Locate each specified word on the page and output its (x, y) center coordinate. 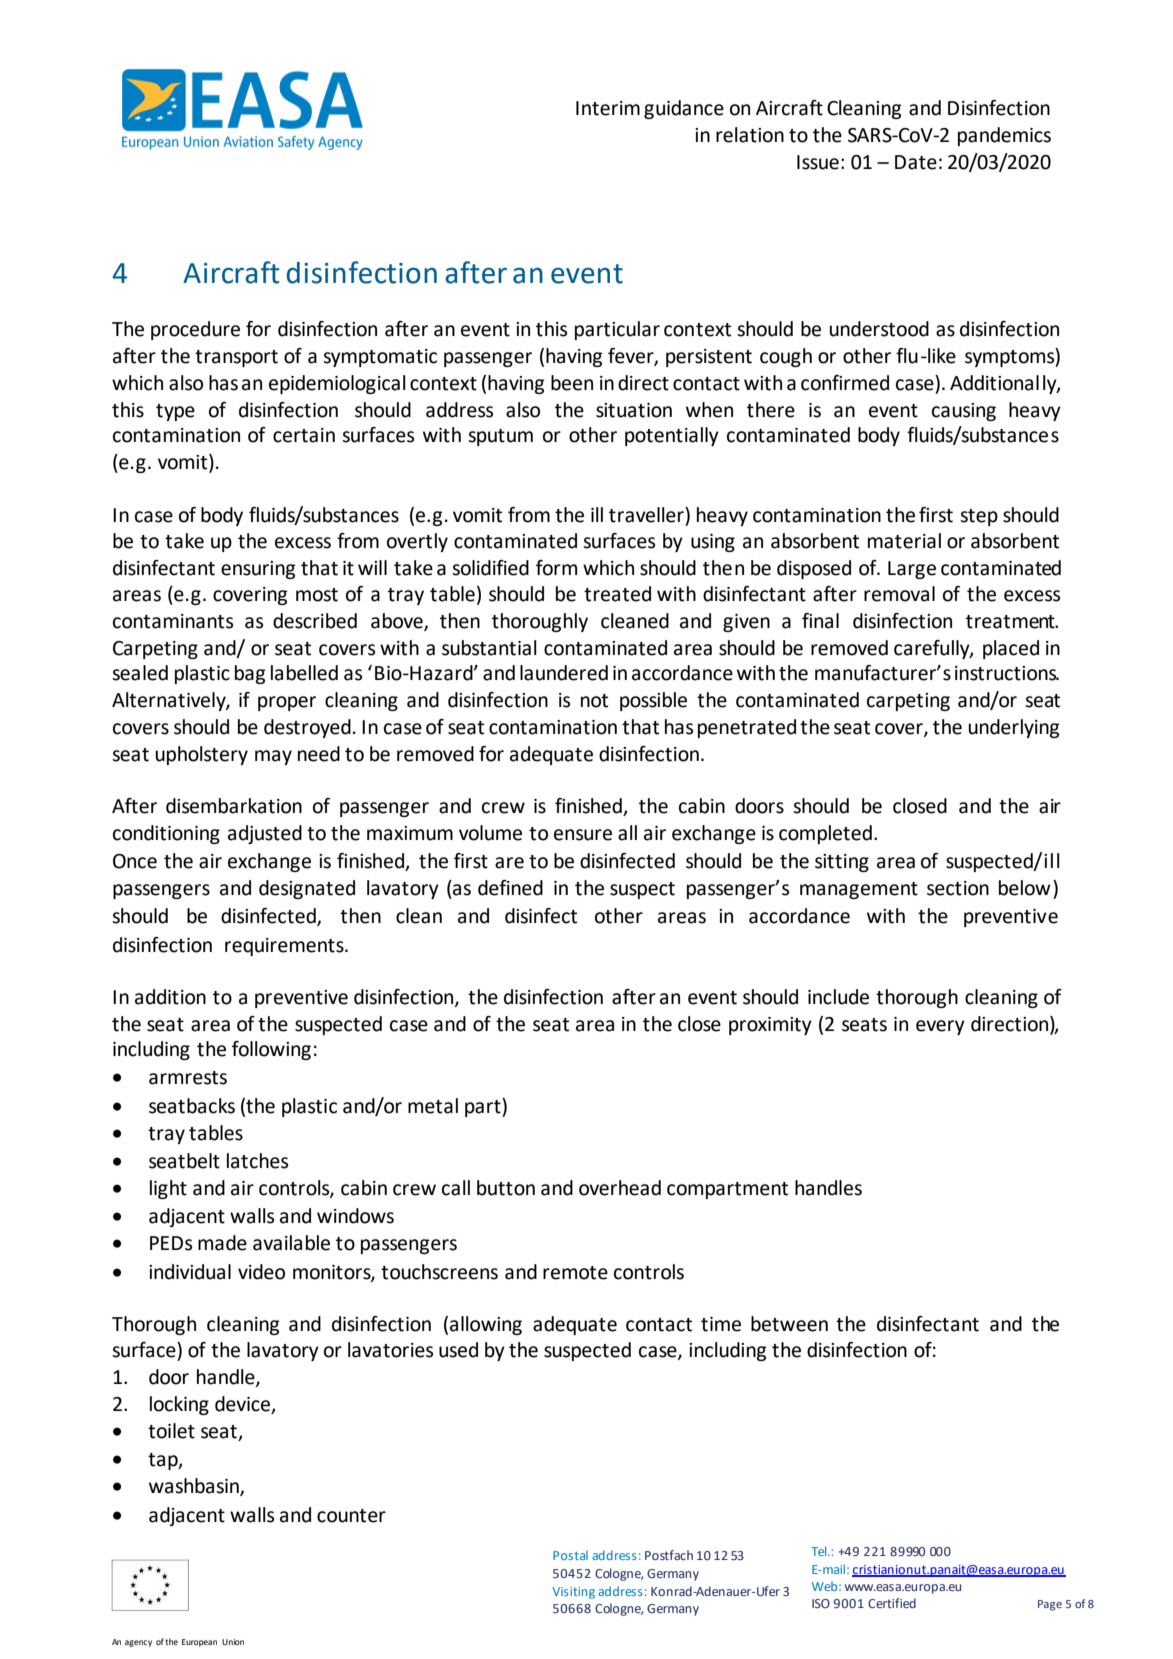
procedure (195, 330)
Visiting (573, 1593)
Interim (608, 108)
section (958, 888)
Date (916, 162)
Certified (892, 1603)
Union (233, 1642)
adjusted (265, 834)
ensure (583, 835)
